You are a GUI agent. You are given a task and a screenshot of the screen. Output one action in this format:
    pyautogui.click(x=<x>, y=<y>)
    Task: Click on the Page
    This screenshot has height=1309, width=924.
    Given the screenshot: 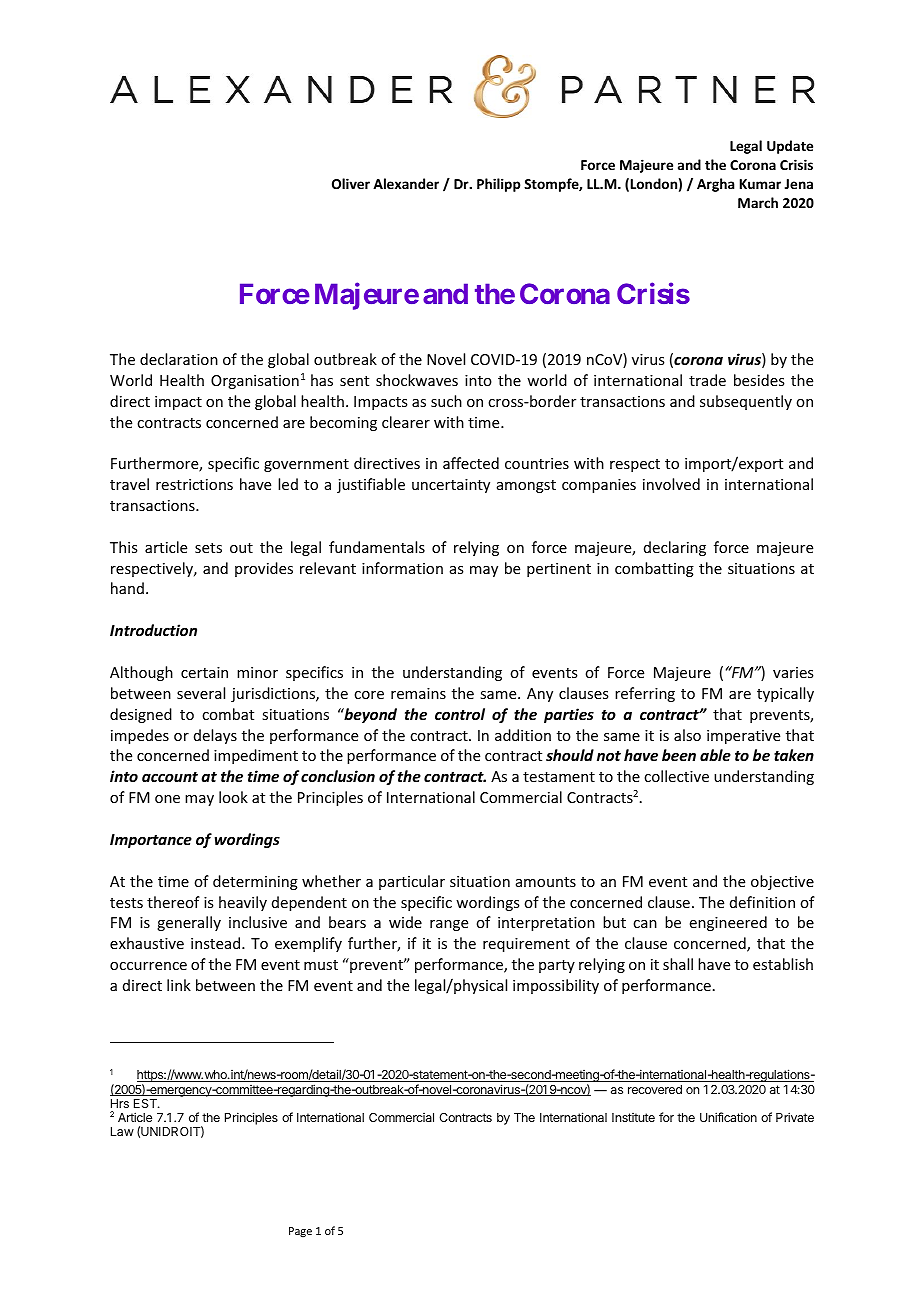 What is the action you would take?
    pyautogui.click(x=300, y=1232)
